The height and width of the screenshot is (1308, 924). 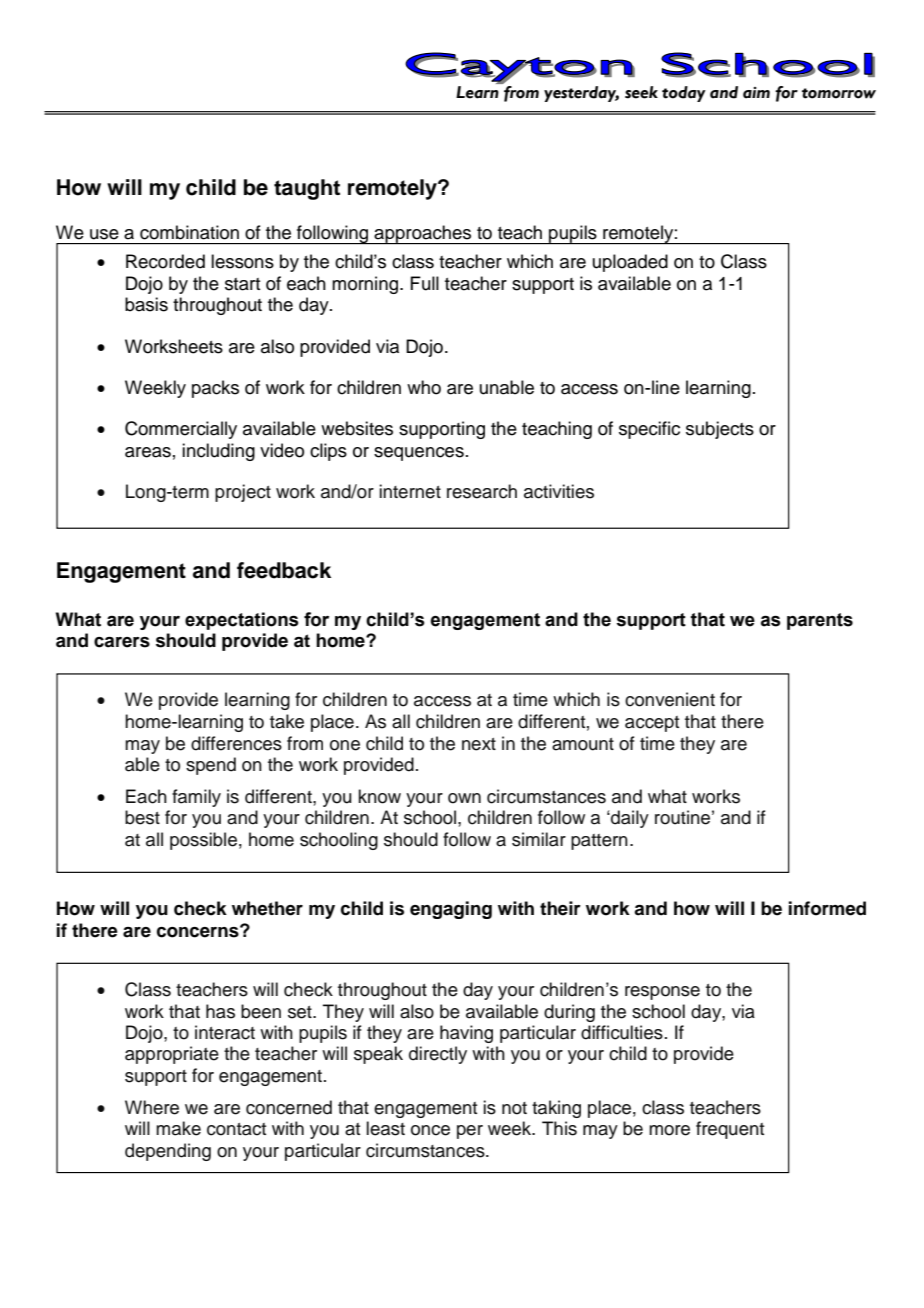 I want to click on yesterday, so click(x=581, y=94).
